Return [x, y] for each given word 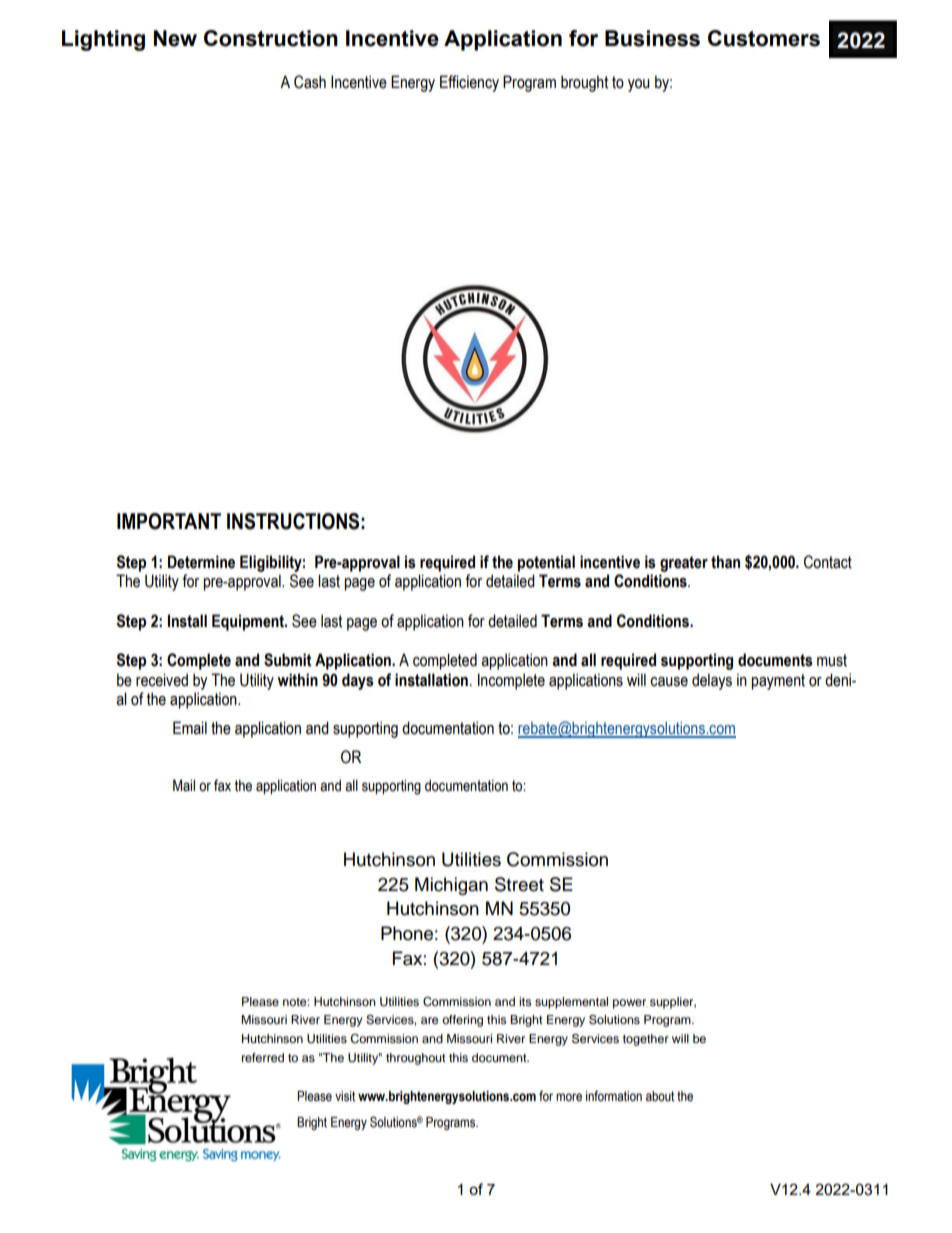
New [175, 38]
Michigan [451, 886]
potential [546, 563]
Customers [764, 38]
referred [263, 1057]
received [162, 680]
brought [584, 83]
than [725, 562]
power [629, 1004]
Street [519, 884]
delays [712, 681]
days [358, 681]
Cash [310, 82]
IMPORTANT [169, 521]
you [639, 85]
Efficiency [469, 83]
